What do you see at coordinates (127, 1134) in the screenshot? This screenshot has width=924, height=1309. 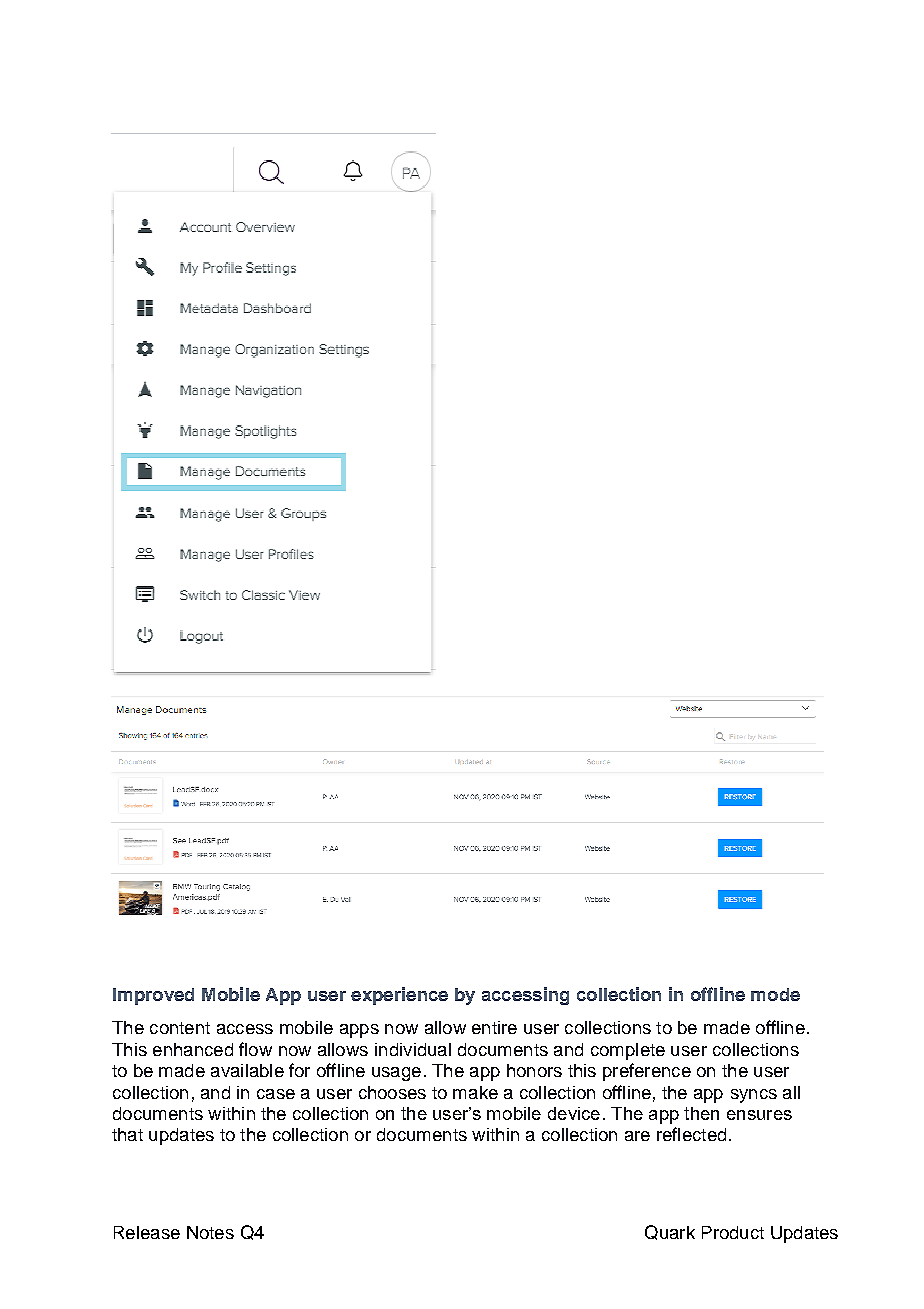 I see `that` at bounding box center [127, 1134].
